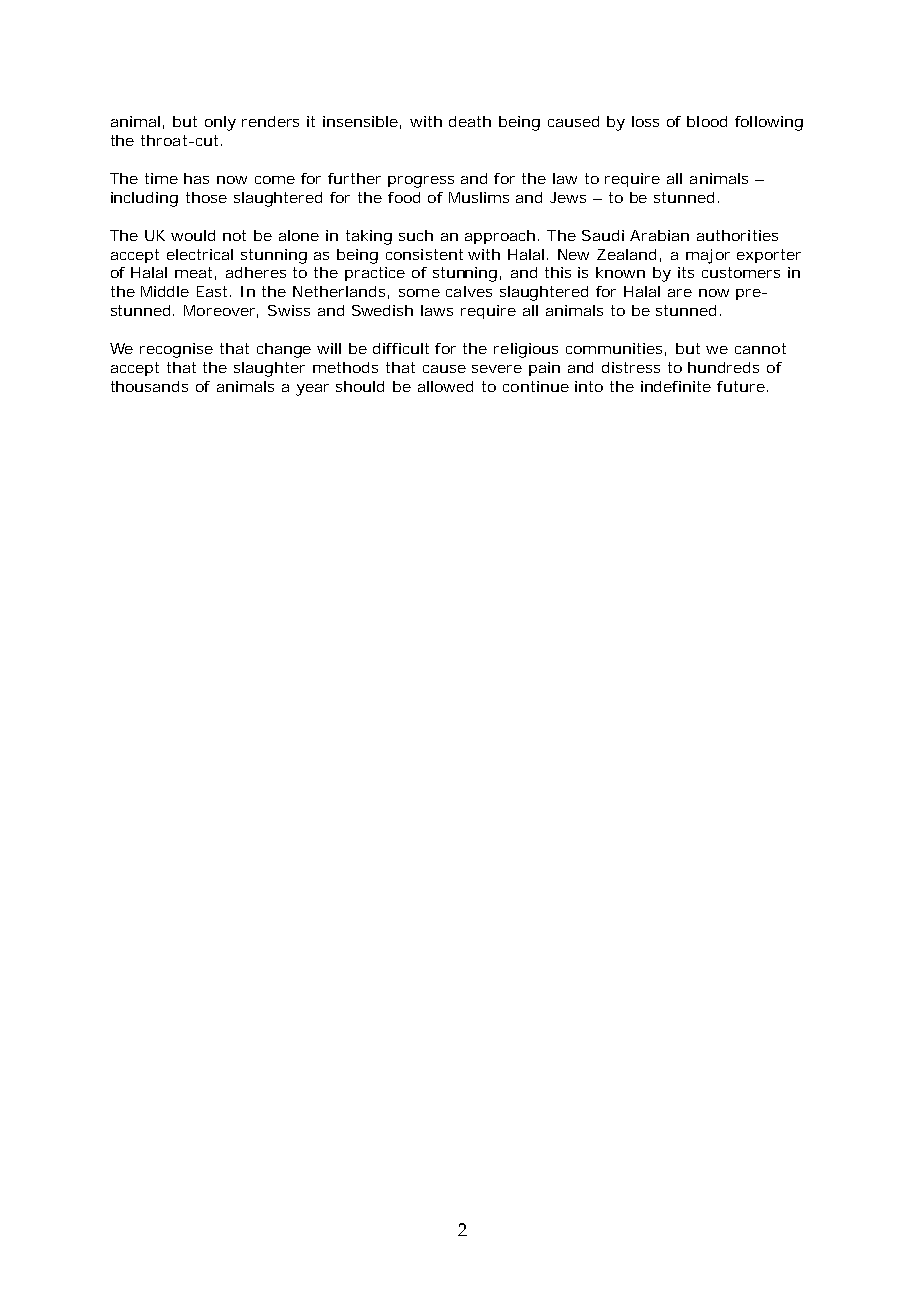  I want to click on calves, so click(469, 291).
